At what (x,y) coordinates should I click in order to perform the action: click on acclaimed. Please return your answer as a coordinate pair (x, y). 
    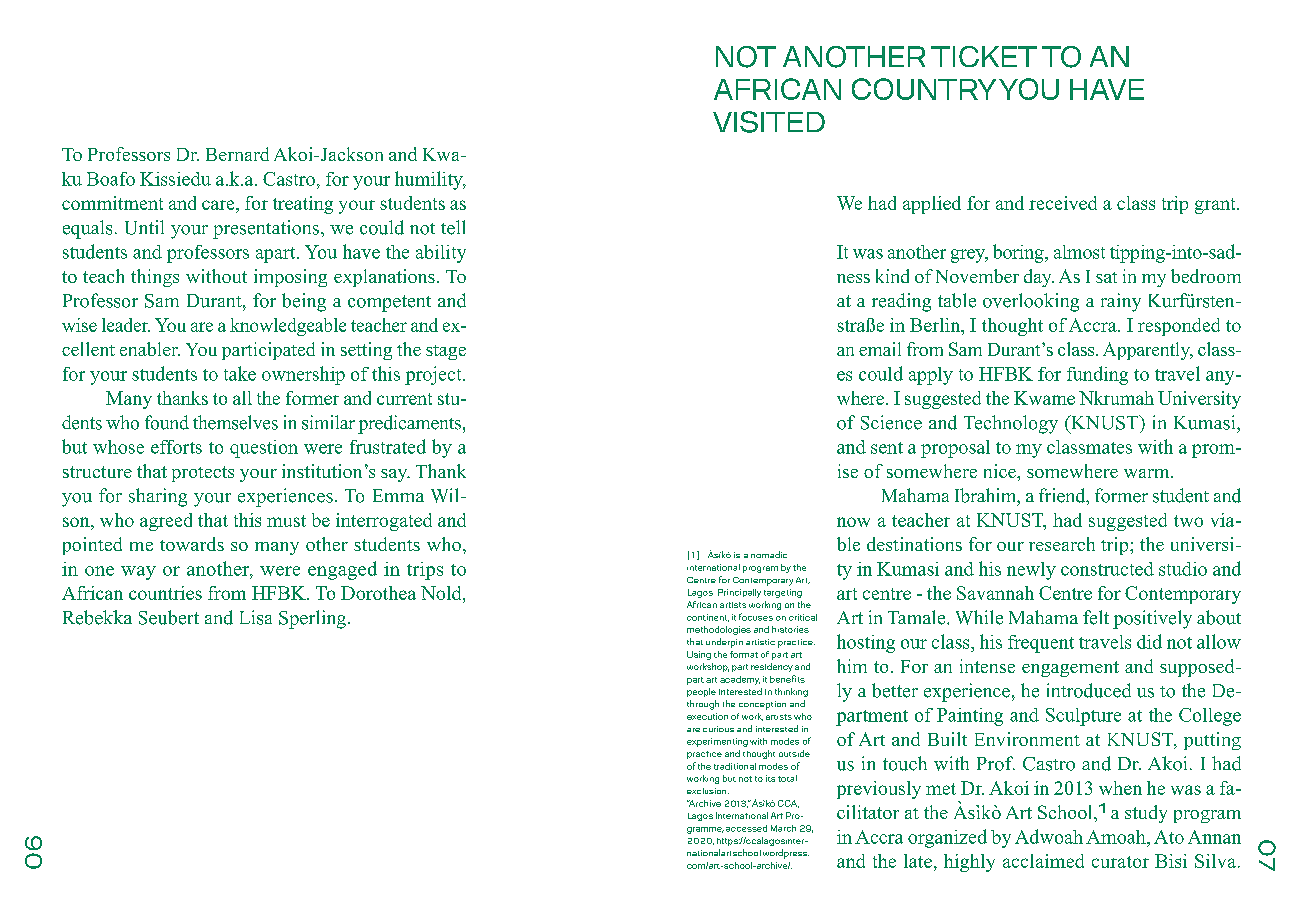
    Looking at the image, I should click on (1043, 861).
